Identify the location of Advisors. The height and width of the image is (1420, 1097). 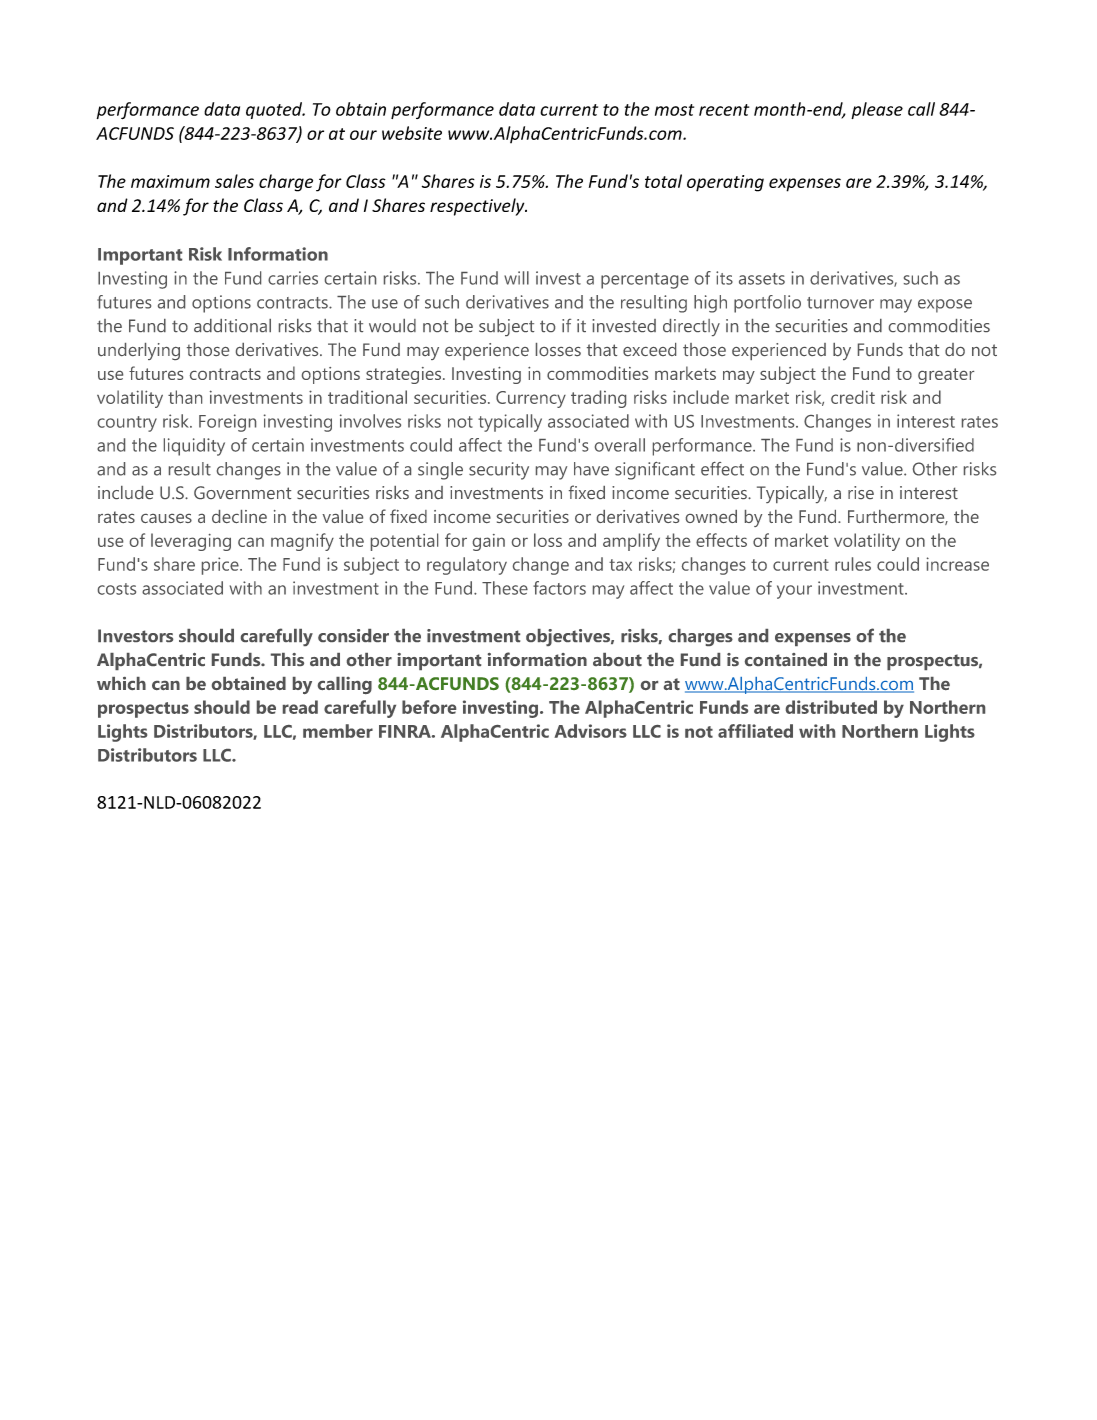
(590, 731).
